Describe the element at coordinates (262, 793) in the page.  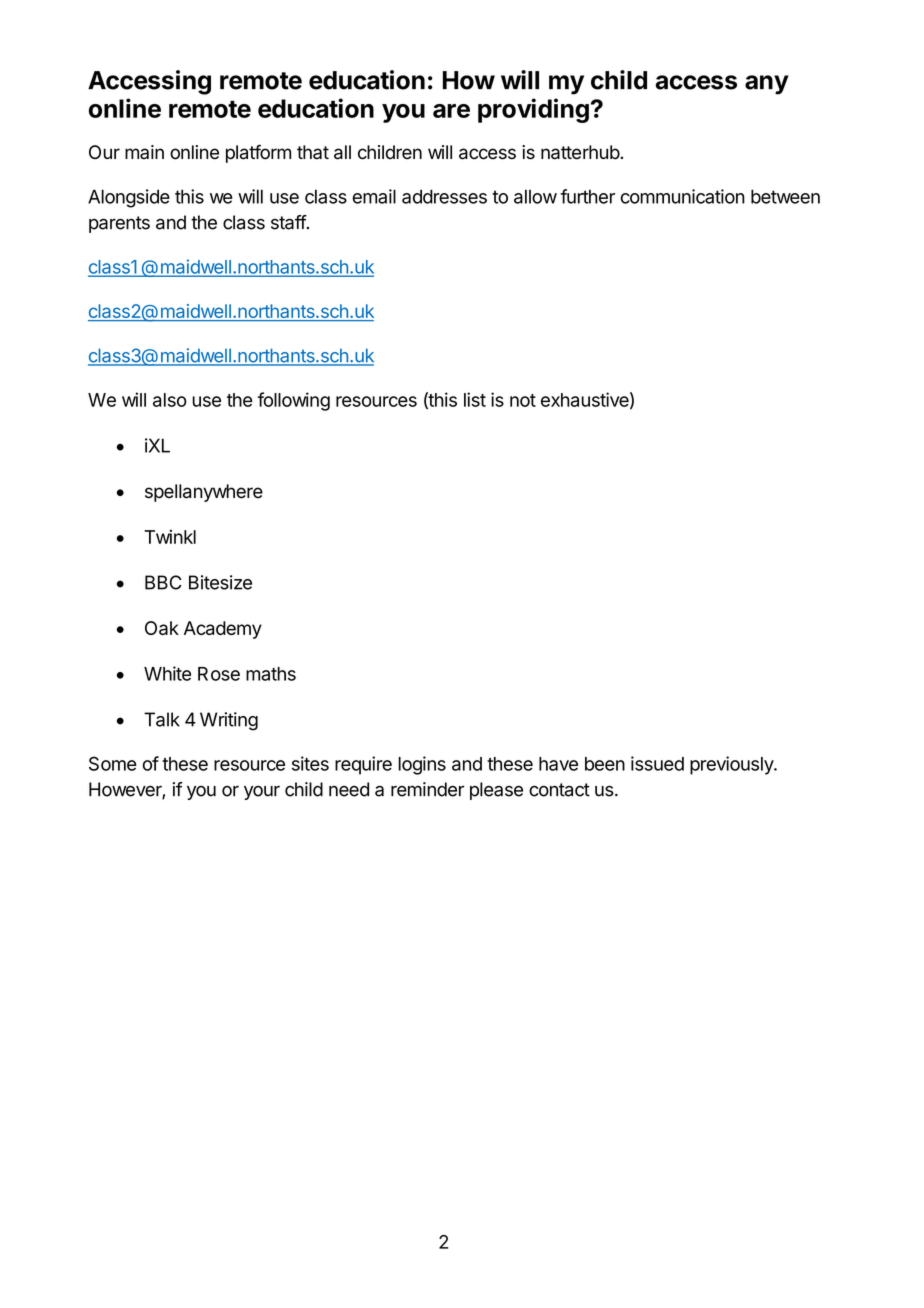
I see `your` at that location.
